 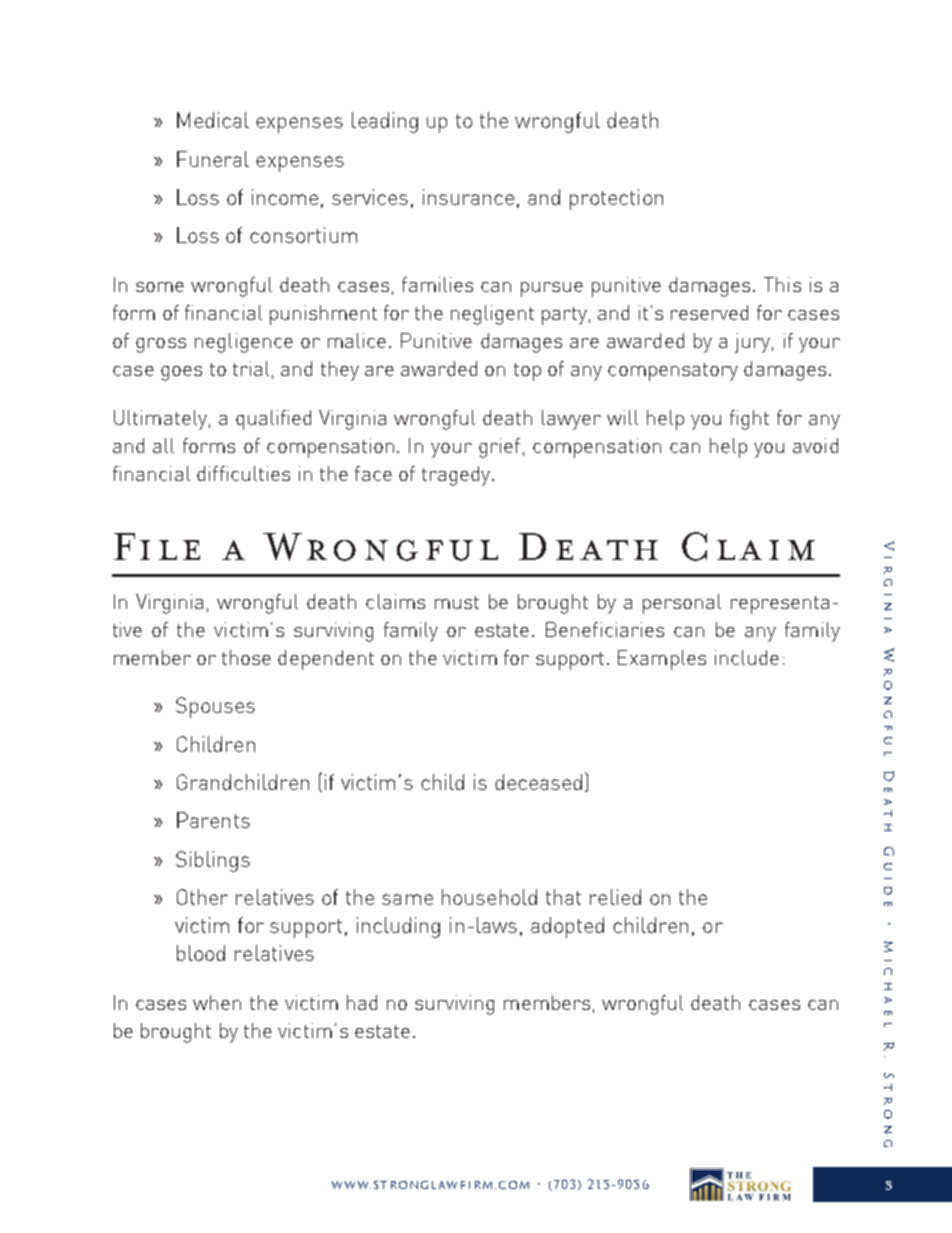 I want to click on deceased, so click(x=538, y=782).
